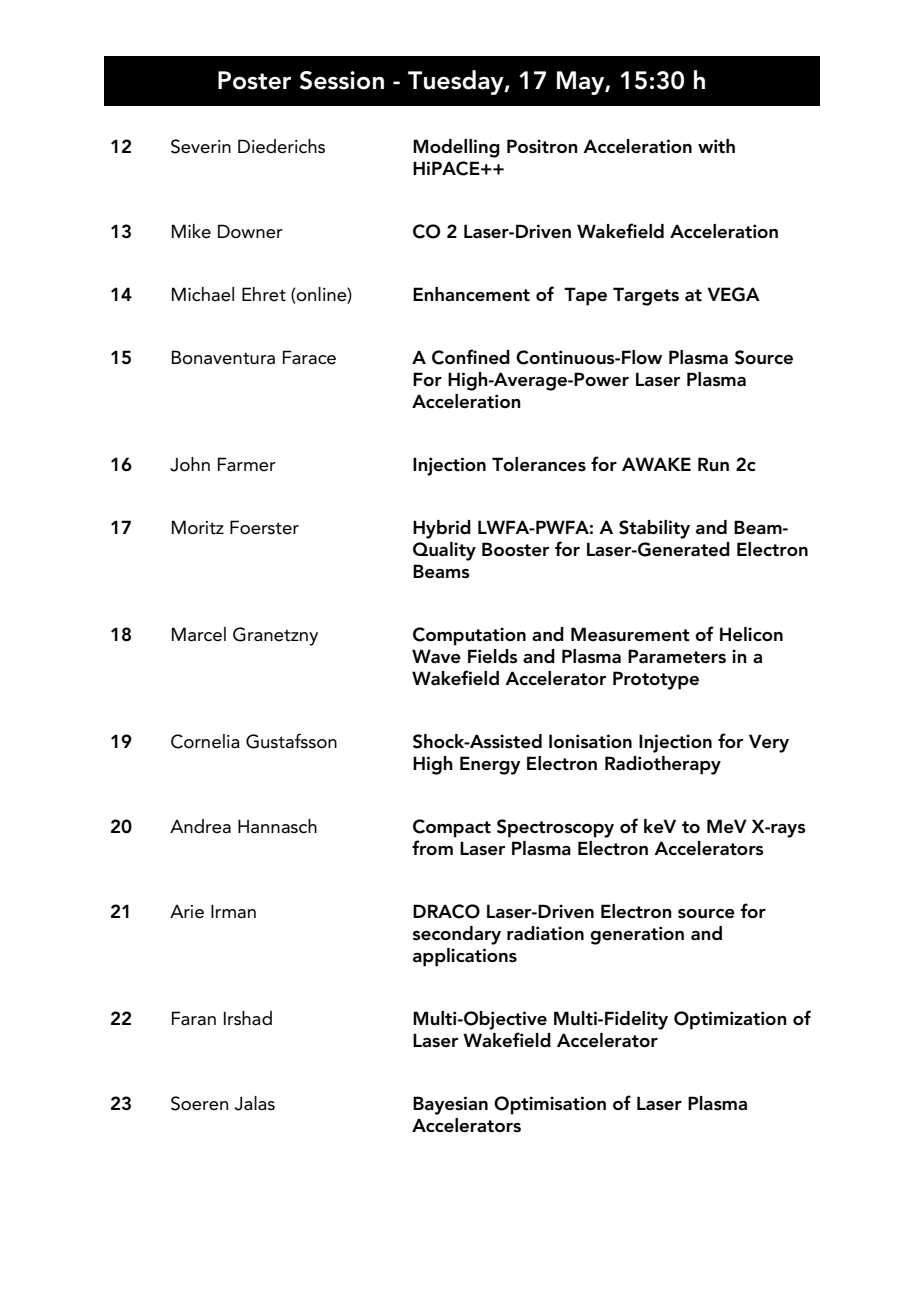 Image resolution: width=924 pixels, height=1308 pixels. What do you see at coordinates (200, 826) in the screenshot?
I see `Andrea` at bounding box center [200, 826].
